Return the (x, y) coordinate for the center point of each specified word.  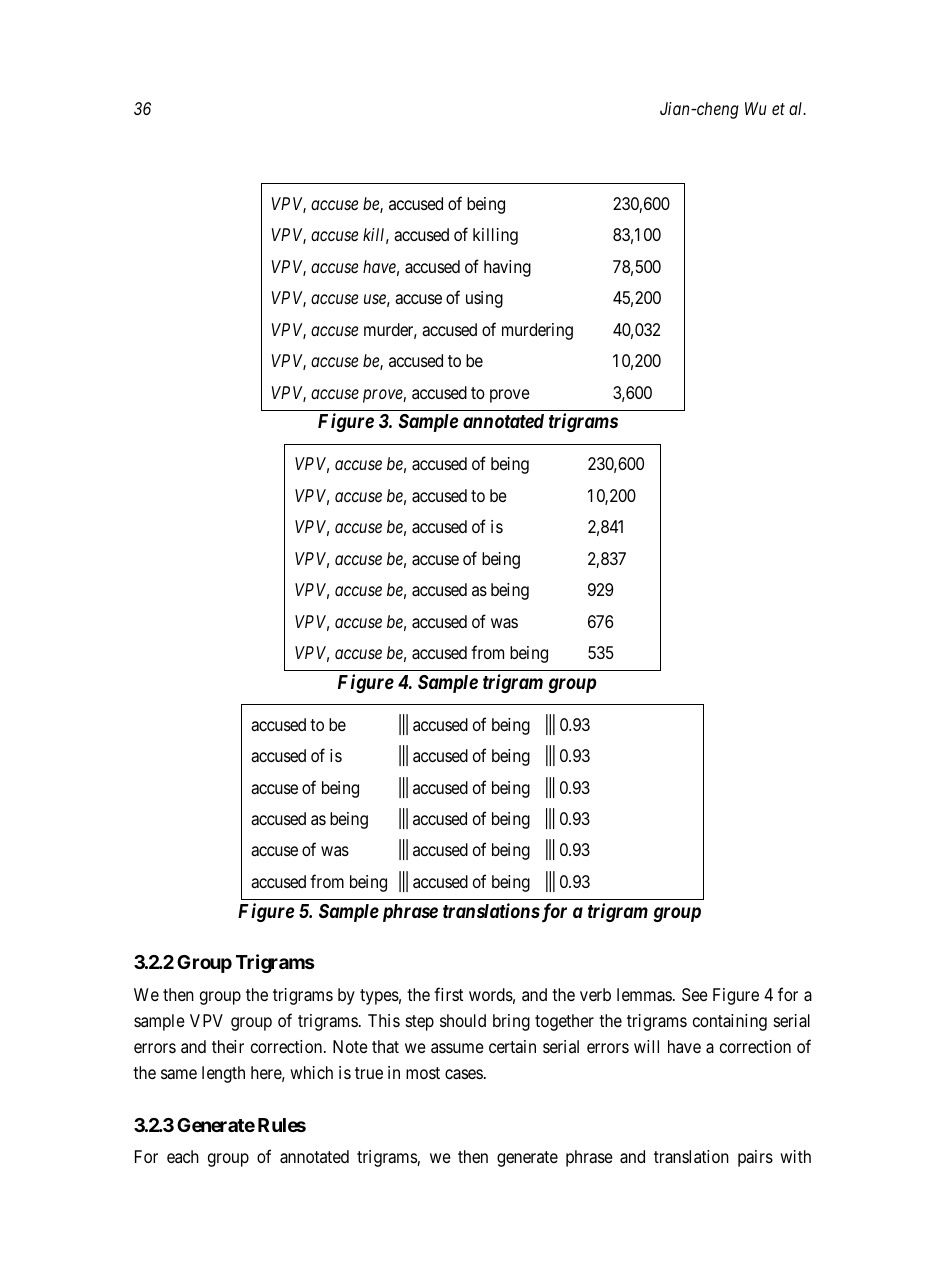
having (507, 268)
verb (595, 994)
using (484, 299)
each (183, 1156)
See (695, 994)
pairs (755, 1158)
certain (512, 1047)
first (448, 994)
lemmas (644, 994)
